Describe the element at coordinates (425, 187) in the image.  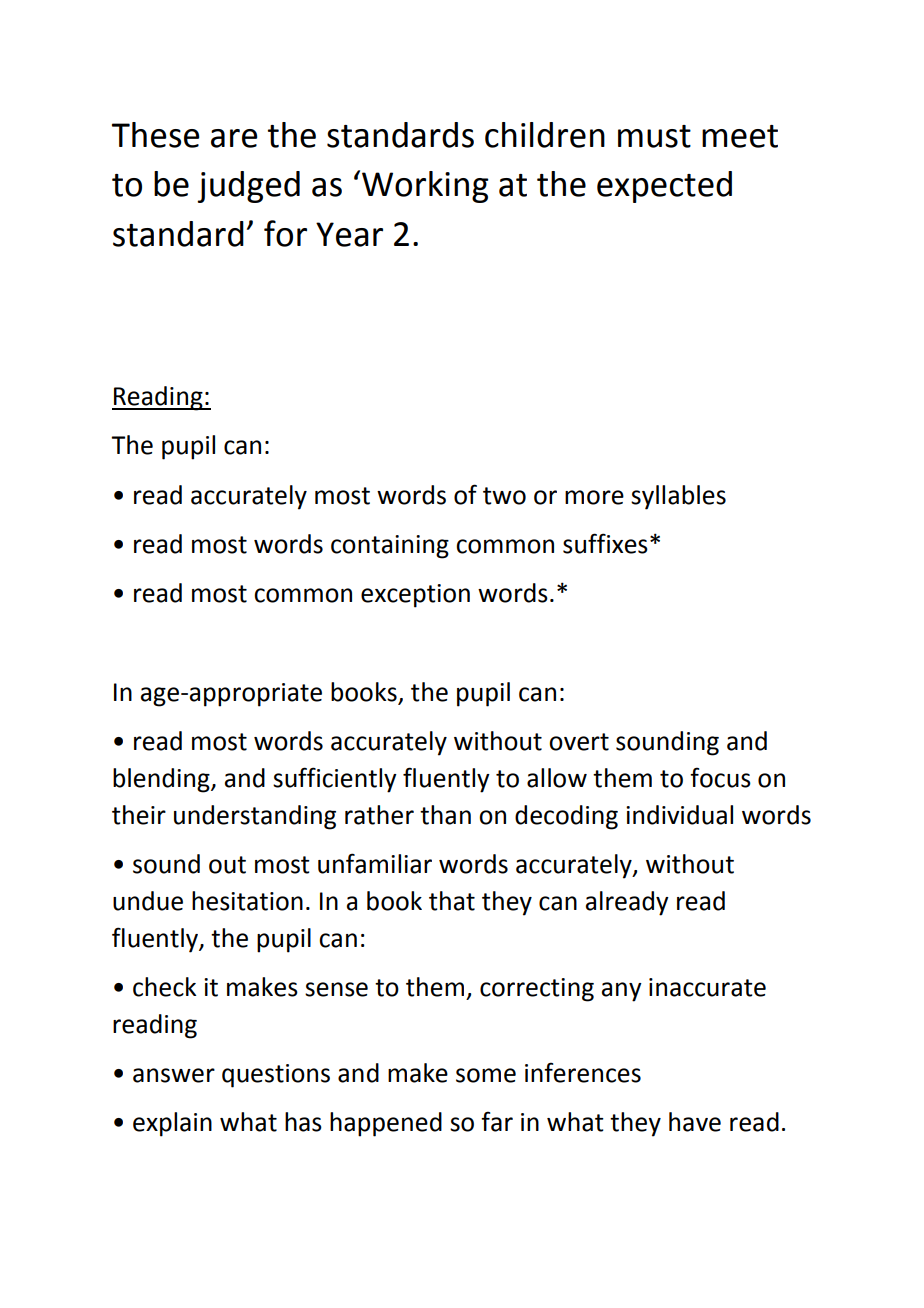
I see `Working` at that location.
